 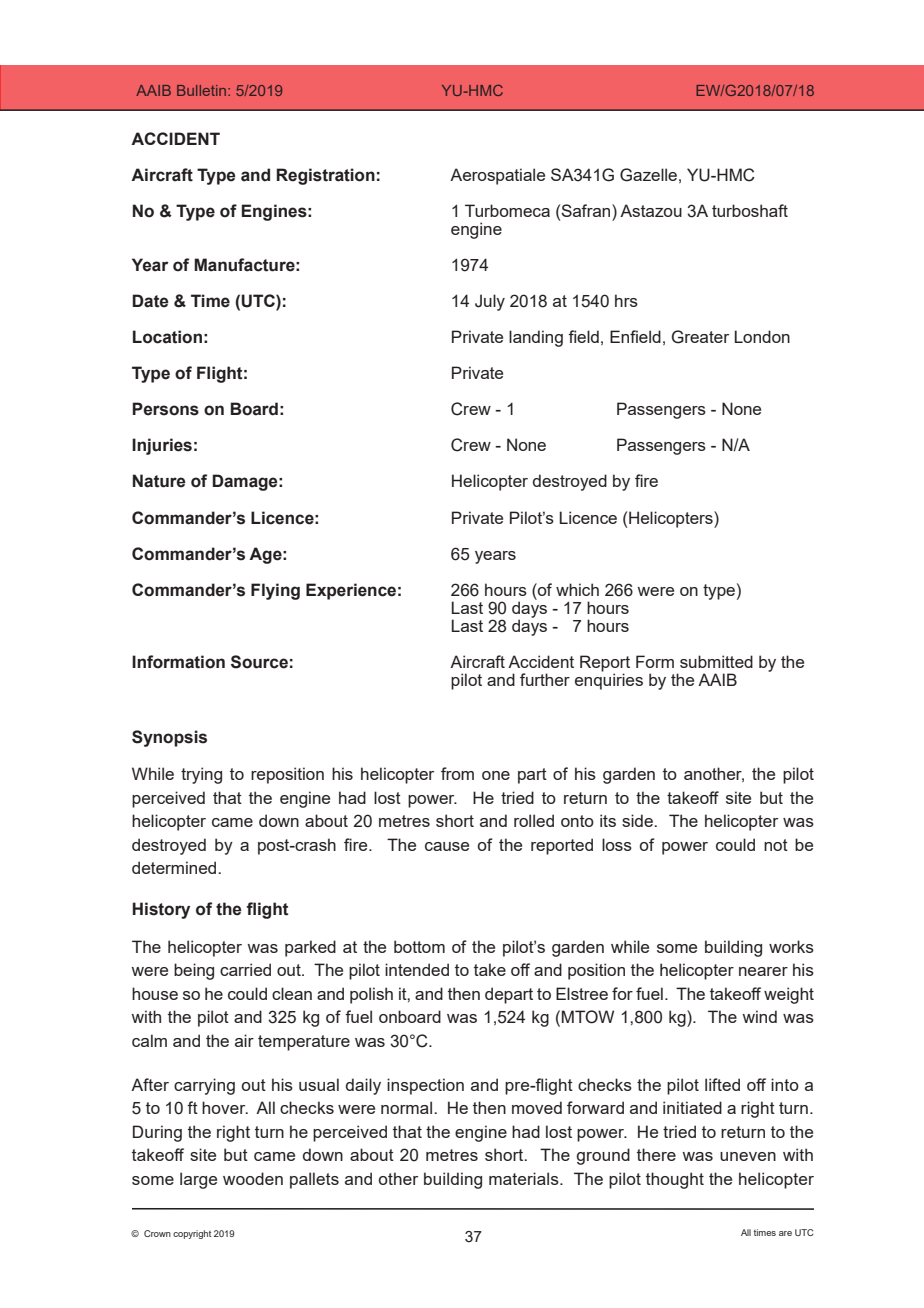 I want to click on Greater, so click(x=700, y=337).
